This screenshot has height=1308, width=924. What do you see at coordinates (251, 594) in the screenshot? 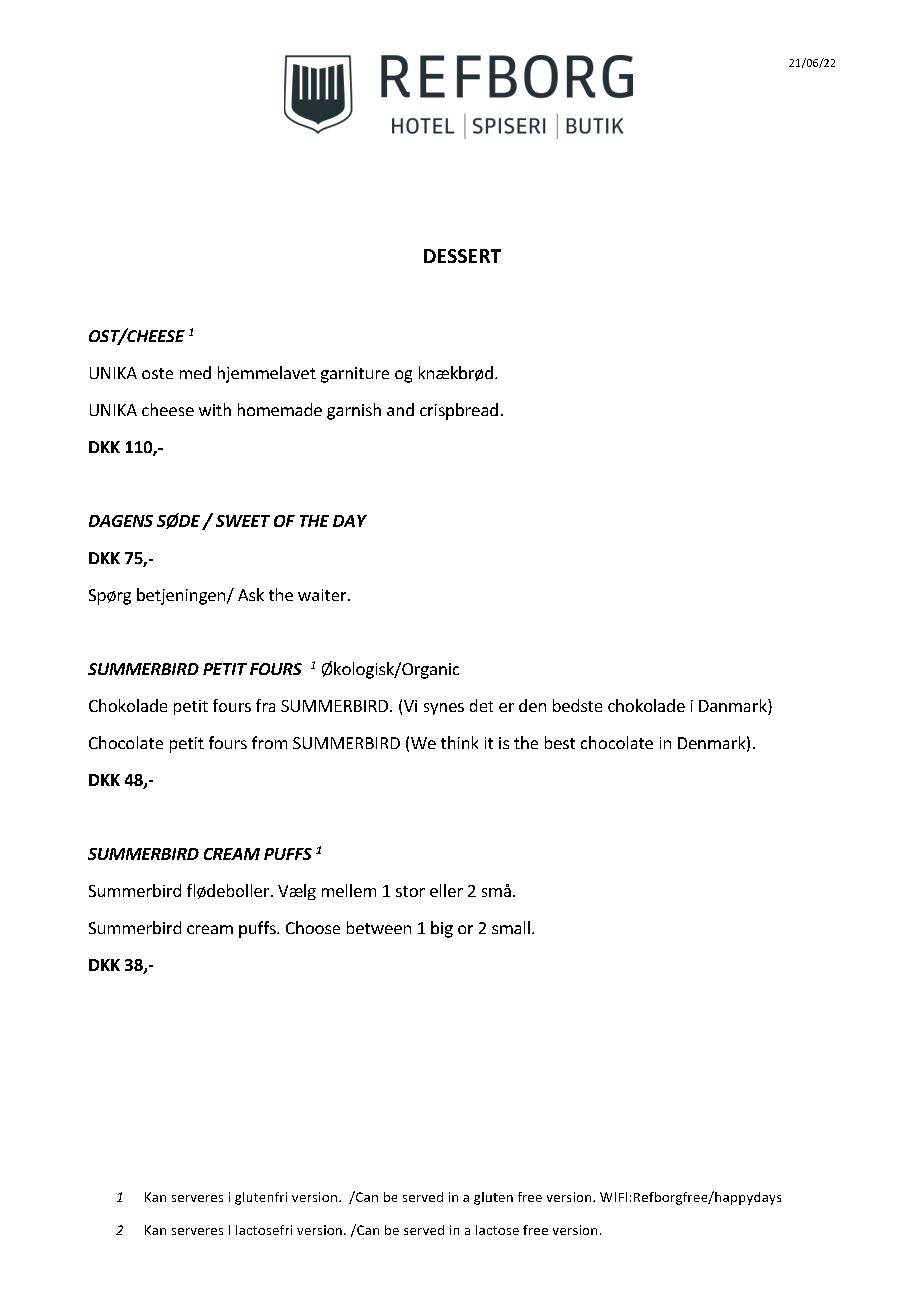
I see `Ask` at bounding box center [251, 594].
